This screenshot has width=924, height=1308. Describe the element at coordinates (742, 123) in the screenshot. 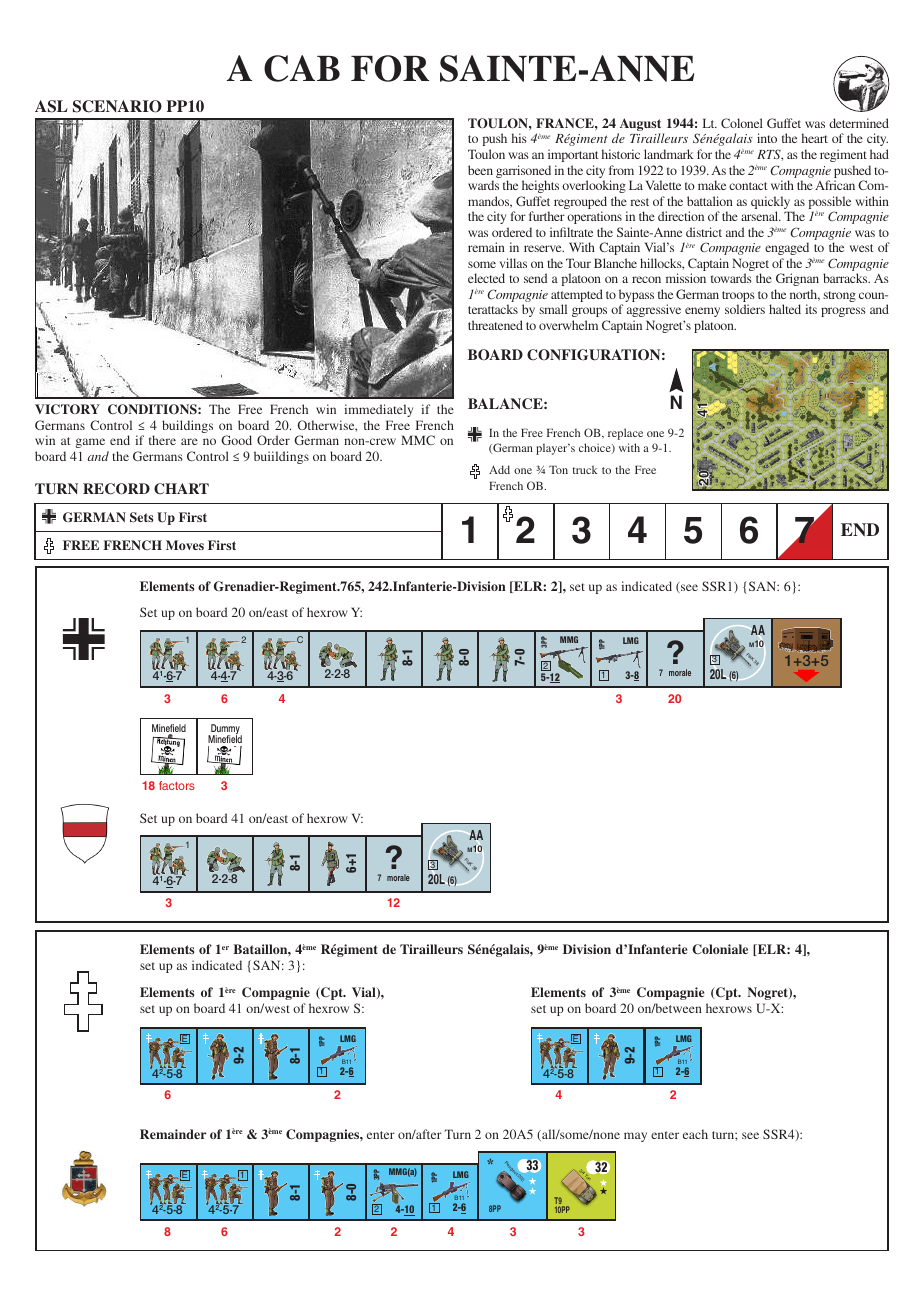

I see `Colonel` at that location.
